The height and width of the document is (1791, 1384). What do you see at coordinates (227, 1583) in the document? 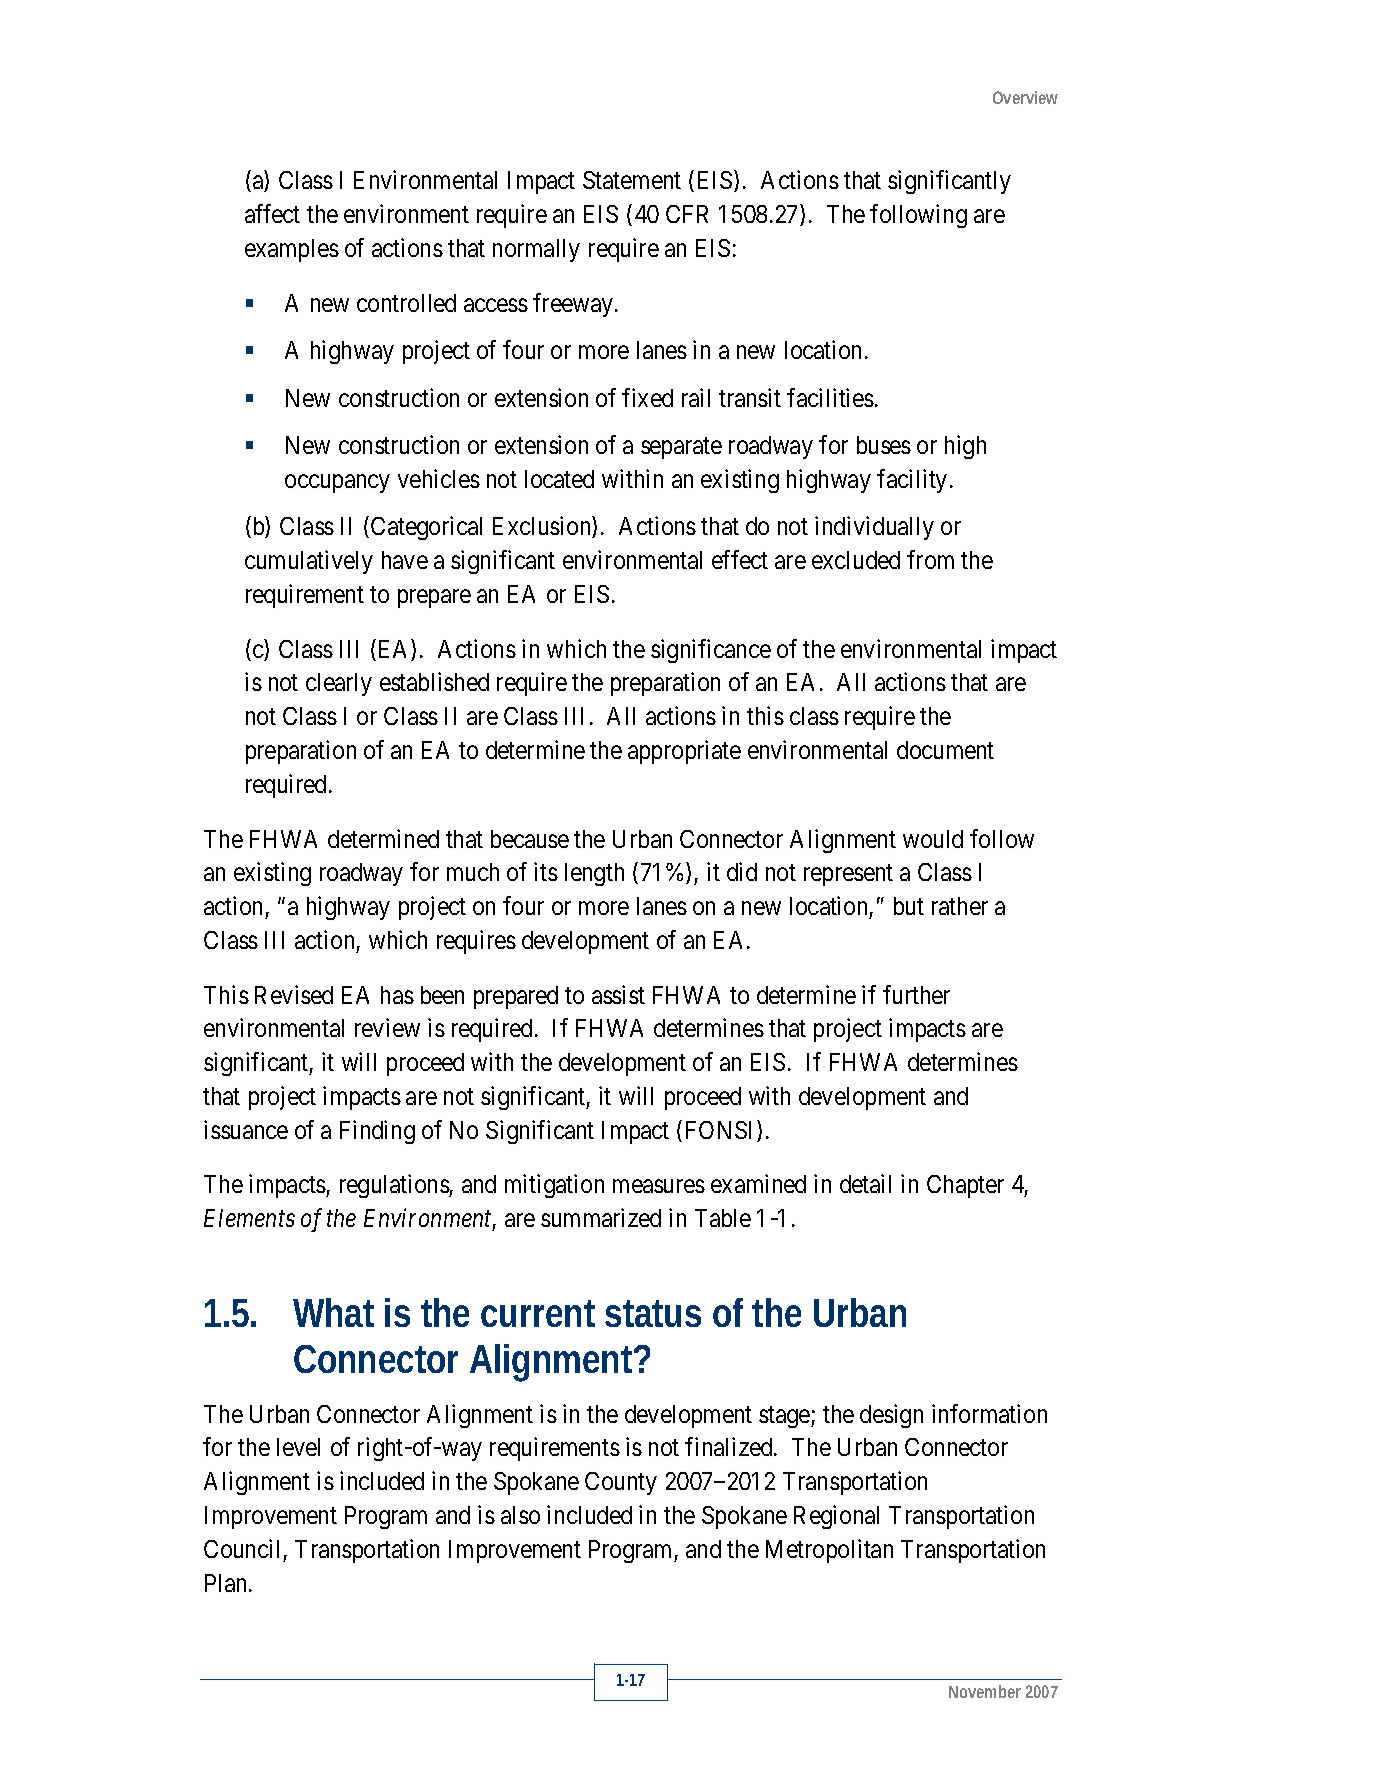
I see `Plan` at bounding box center [227, 1583].
